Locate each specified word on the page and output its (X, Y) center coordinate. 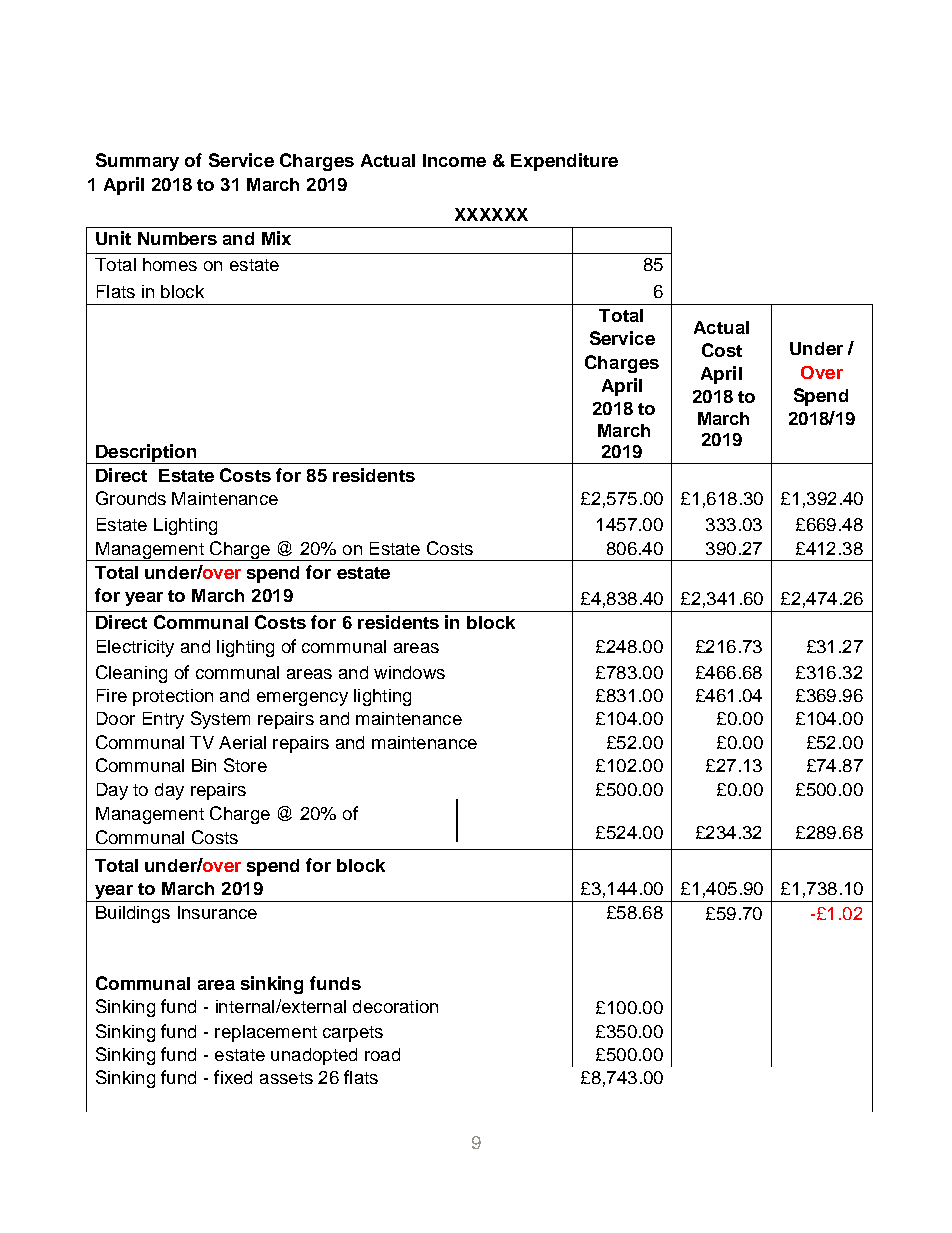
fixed (233, 1077)
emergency (302, 699)
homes (170, 264)
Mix (276, 238)
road (382, 1054)
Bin (204, 765)
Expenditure (564, 162)
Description (146, 454)
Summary (137, 162)
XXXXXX (491, 214)
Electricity (135, 648)
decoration (395, 1006)
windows (409, 672)
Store (245, 765)
